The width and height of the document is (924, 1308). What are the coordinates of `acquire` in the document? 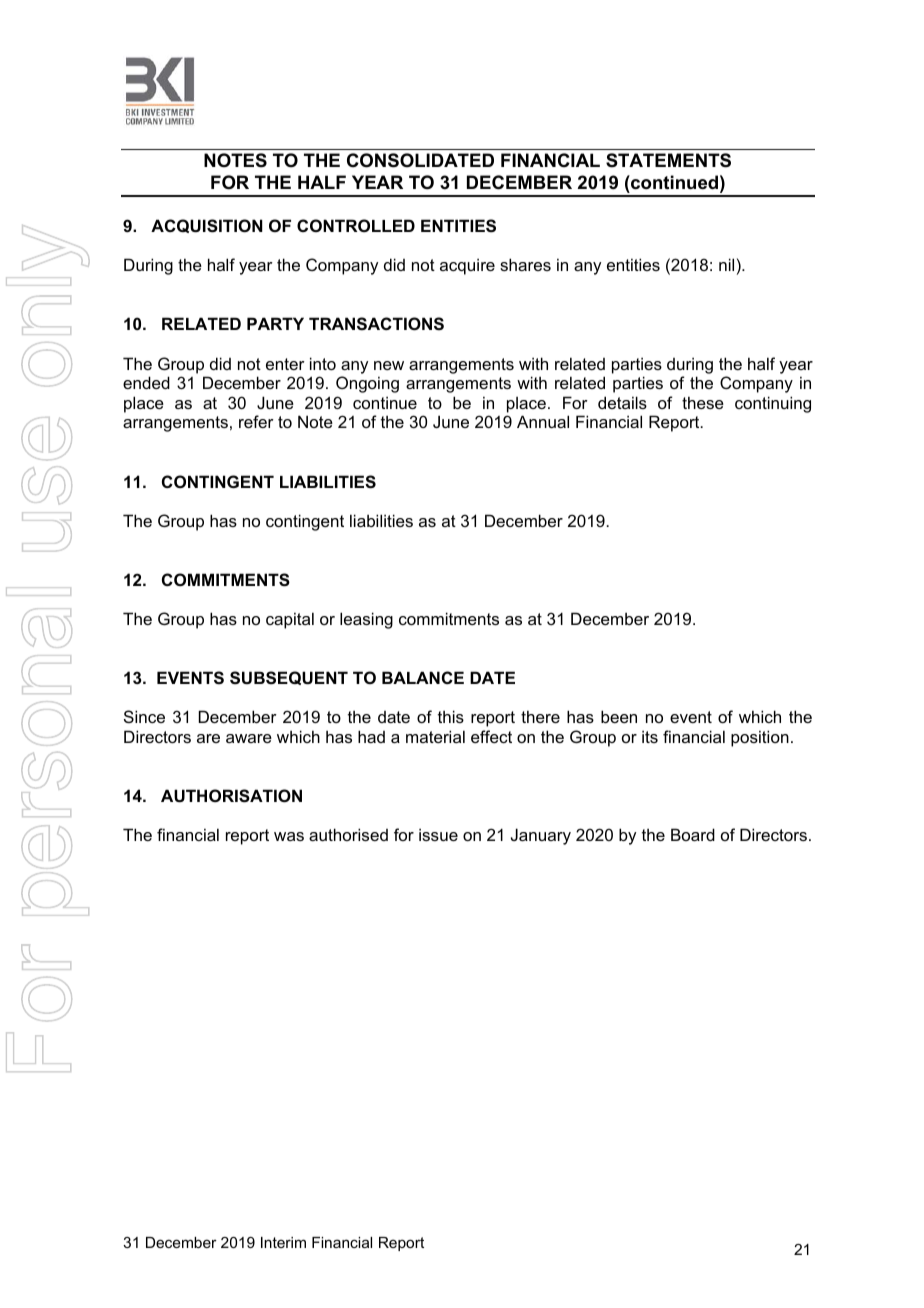 It's located at (467, 266).
